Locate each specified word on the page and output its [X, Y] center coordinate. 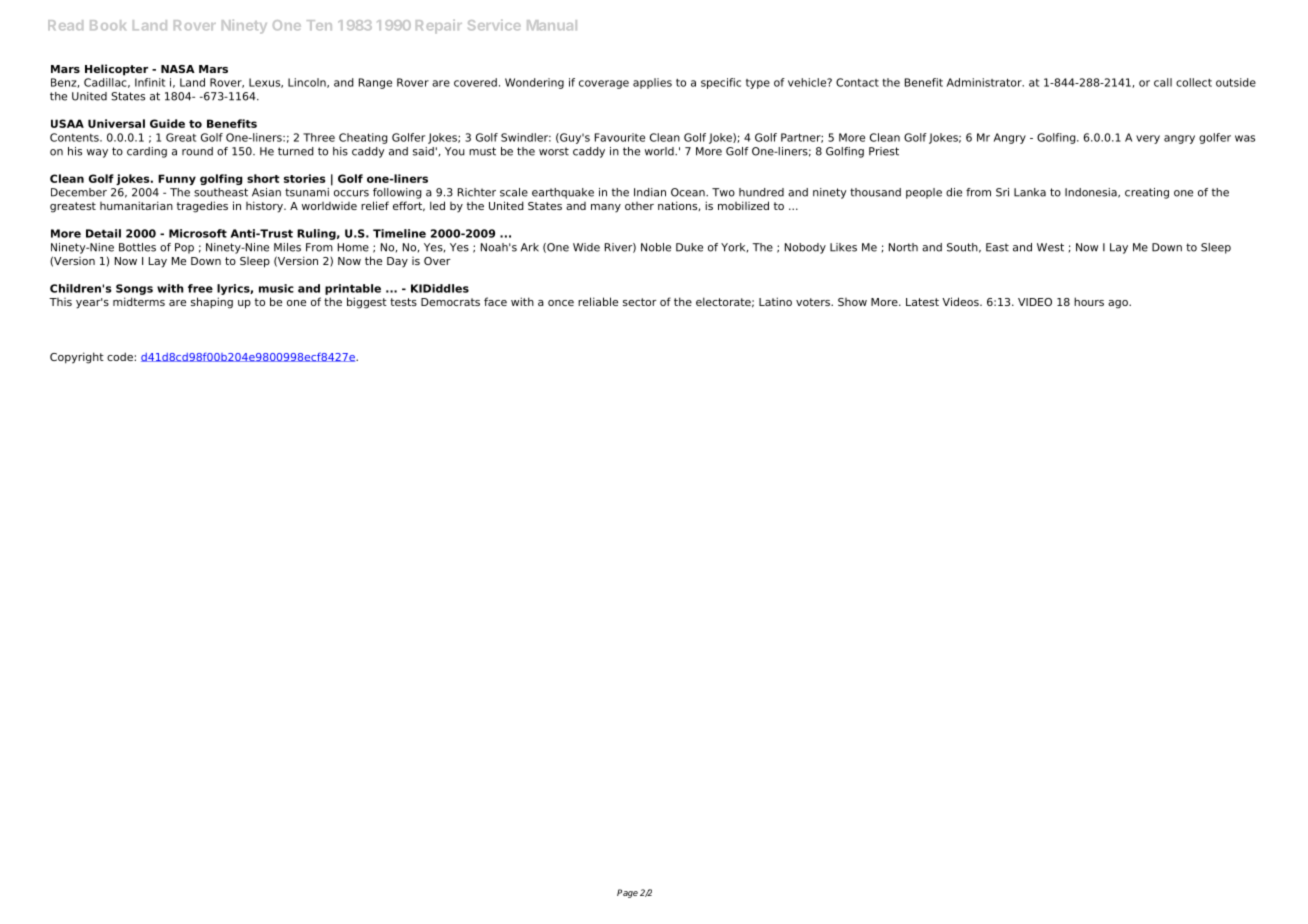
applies [652, 83]
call [1163, 82]
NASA [178, 69]
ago [1119, 304]
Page [627, 893]
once [561, 303]
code [121, 356]
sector [640, 302]
